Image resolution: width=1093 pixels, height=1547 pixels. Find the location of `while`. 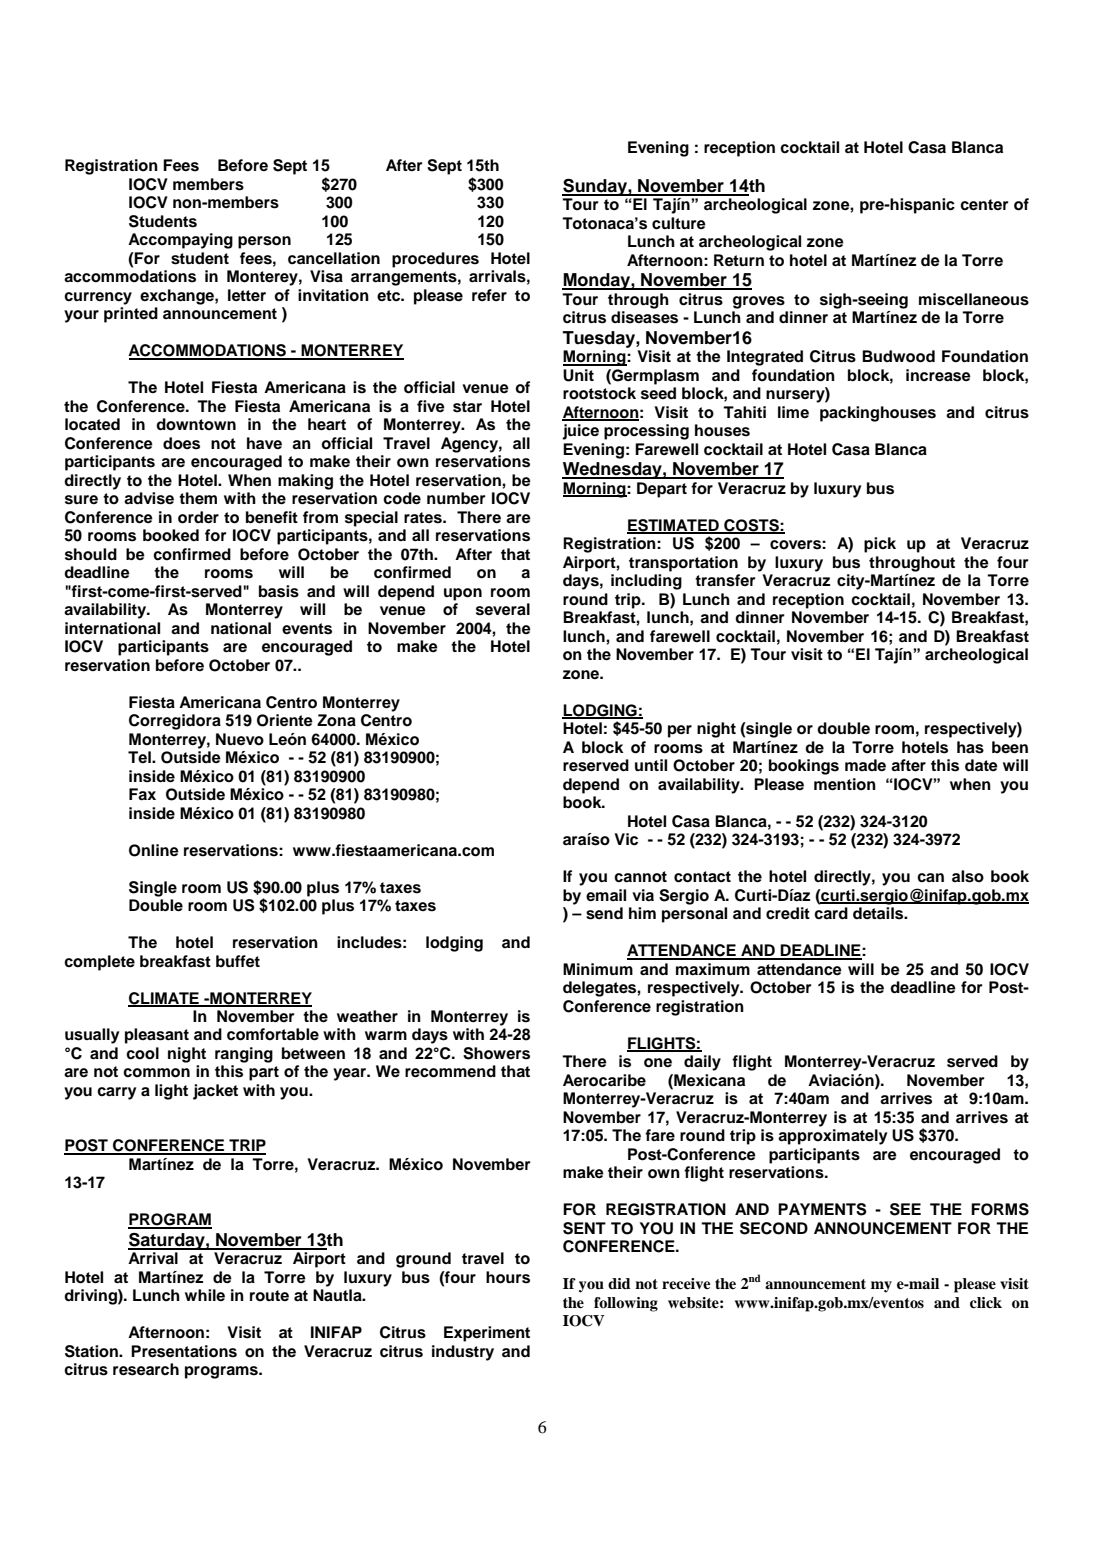

while is located at coordinates (205, 1295).
